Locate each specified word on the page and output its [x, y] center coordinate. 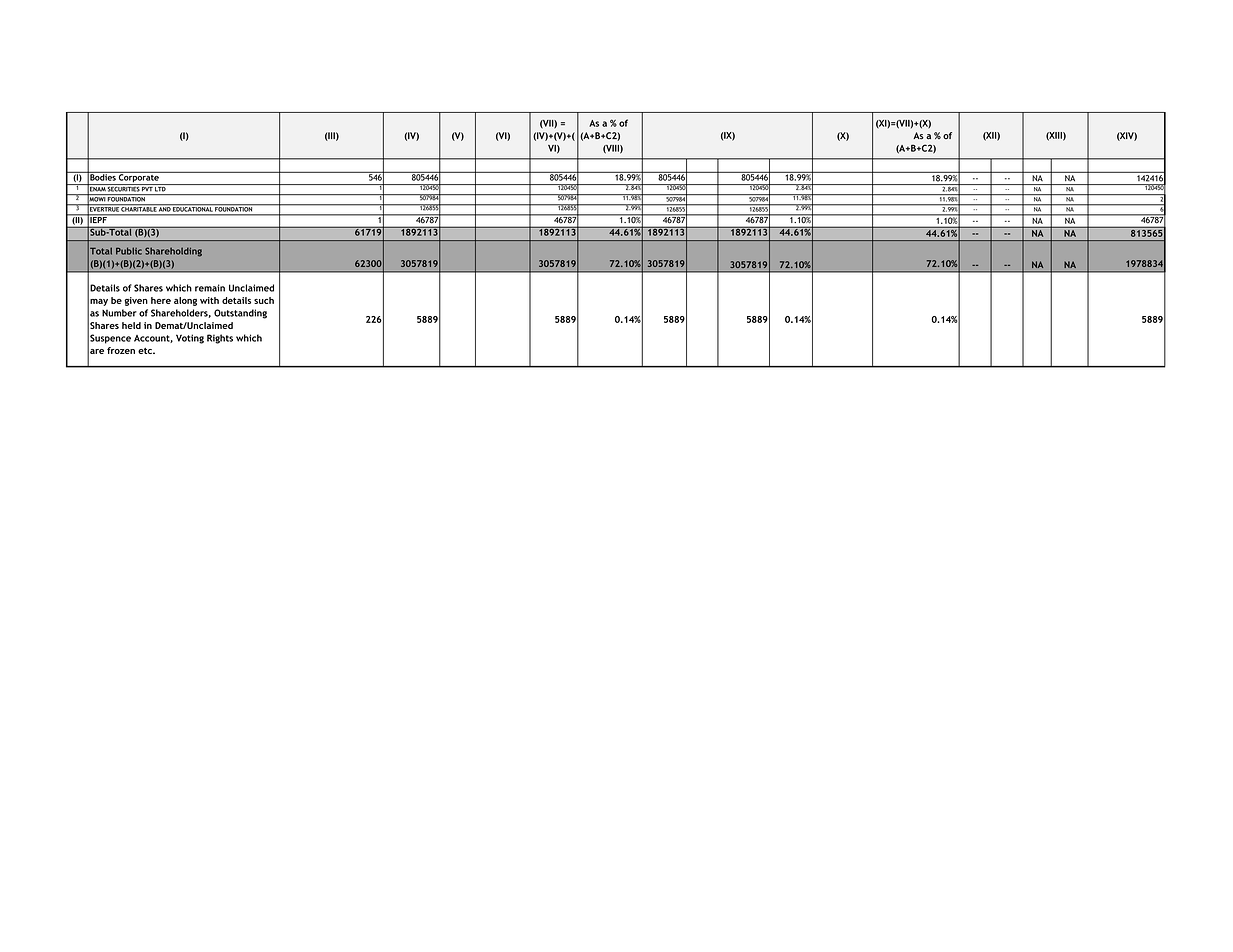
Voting [190, 339]
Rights [220, 339]
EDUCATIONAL [192, 208]
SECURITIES [123, 188]
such [264, 300]
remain [210, 288]
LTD [160, 188]
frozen [121, 350]
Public [129, 251]
